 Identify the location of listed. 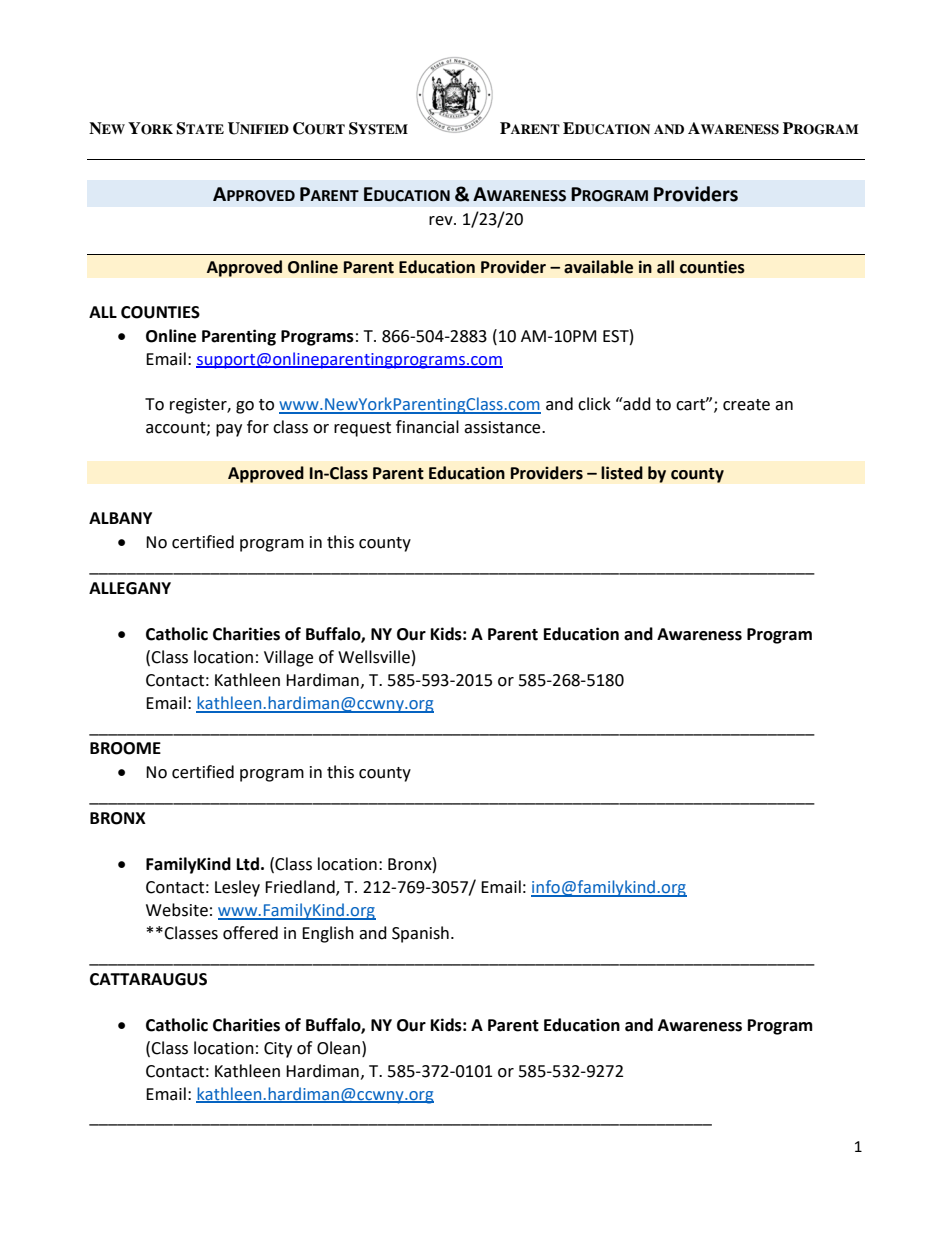
(622, 473).
